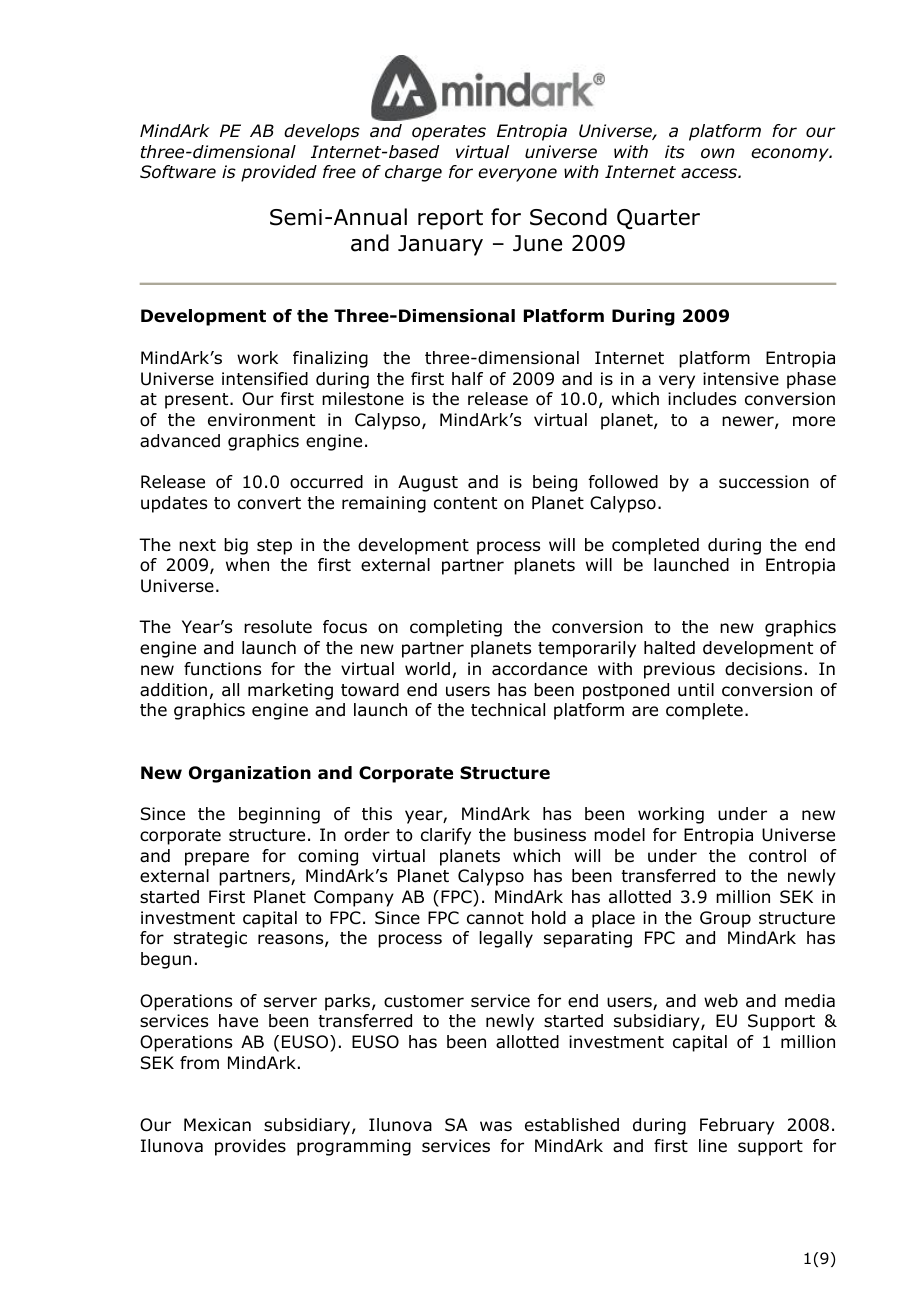 The image size is (924, 1308). What do you see at coordinates (763, 669) in the document?
I see `decisions` at bounding box center [763, 669].
